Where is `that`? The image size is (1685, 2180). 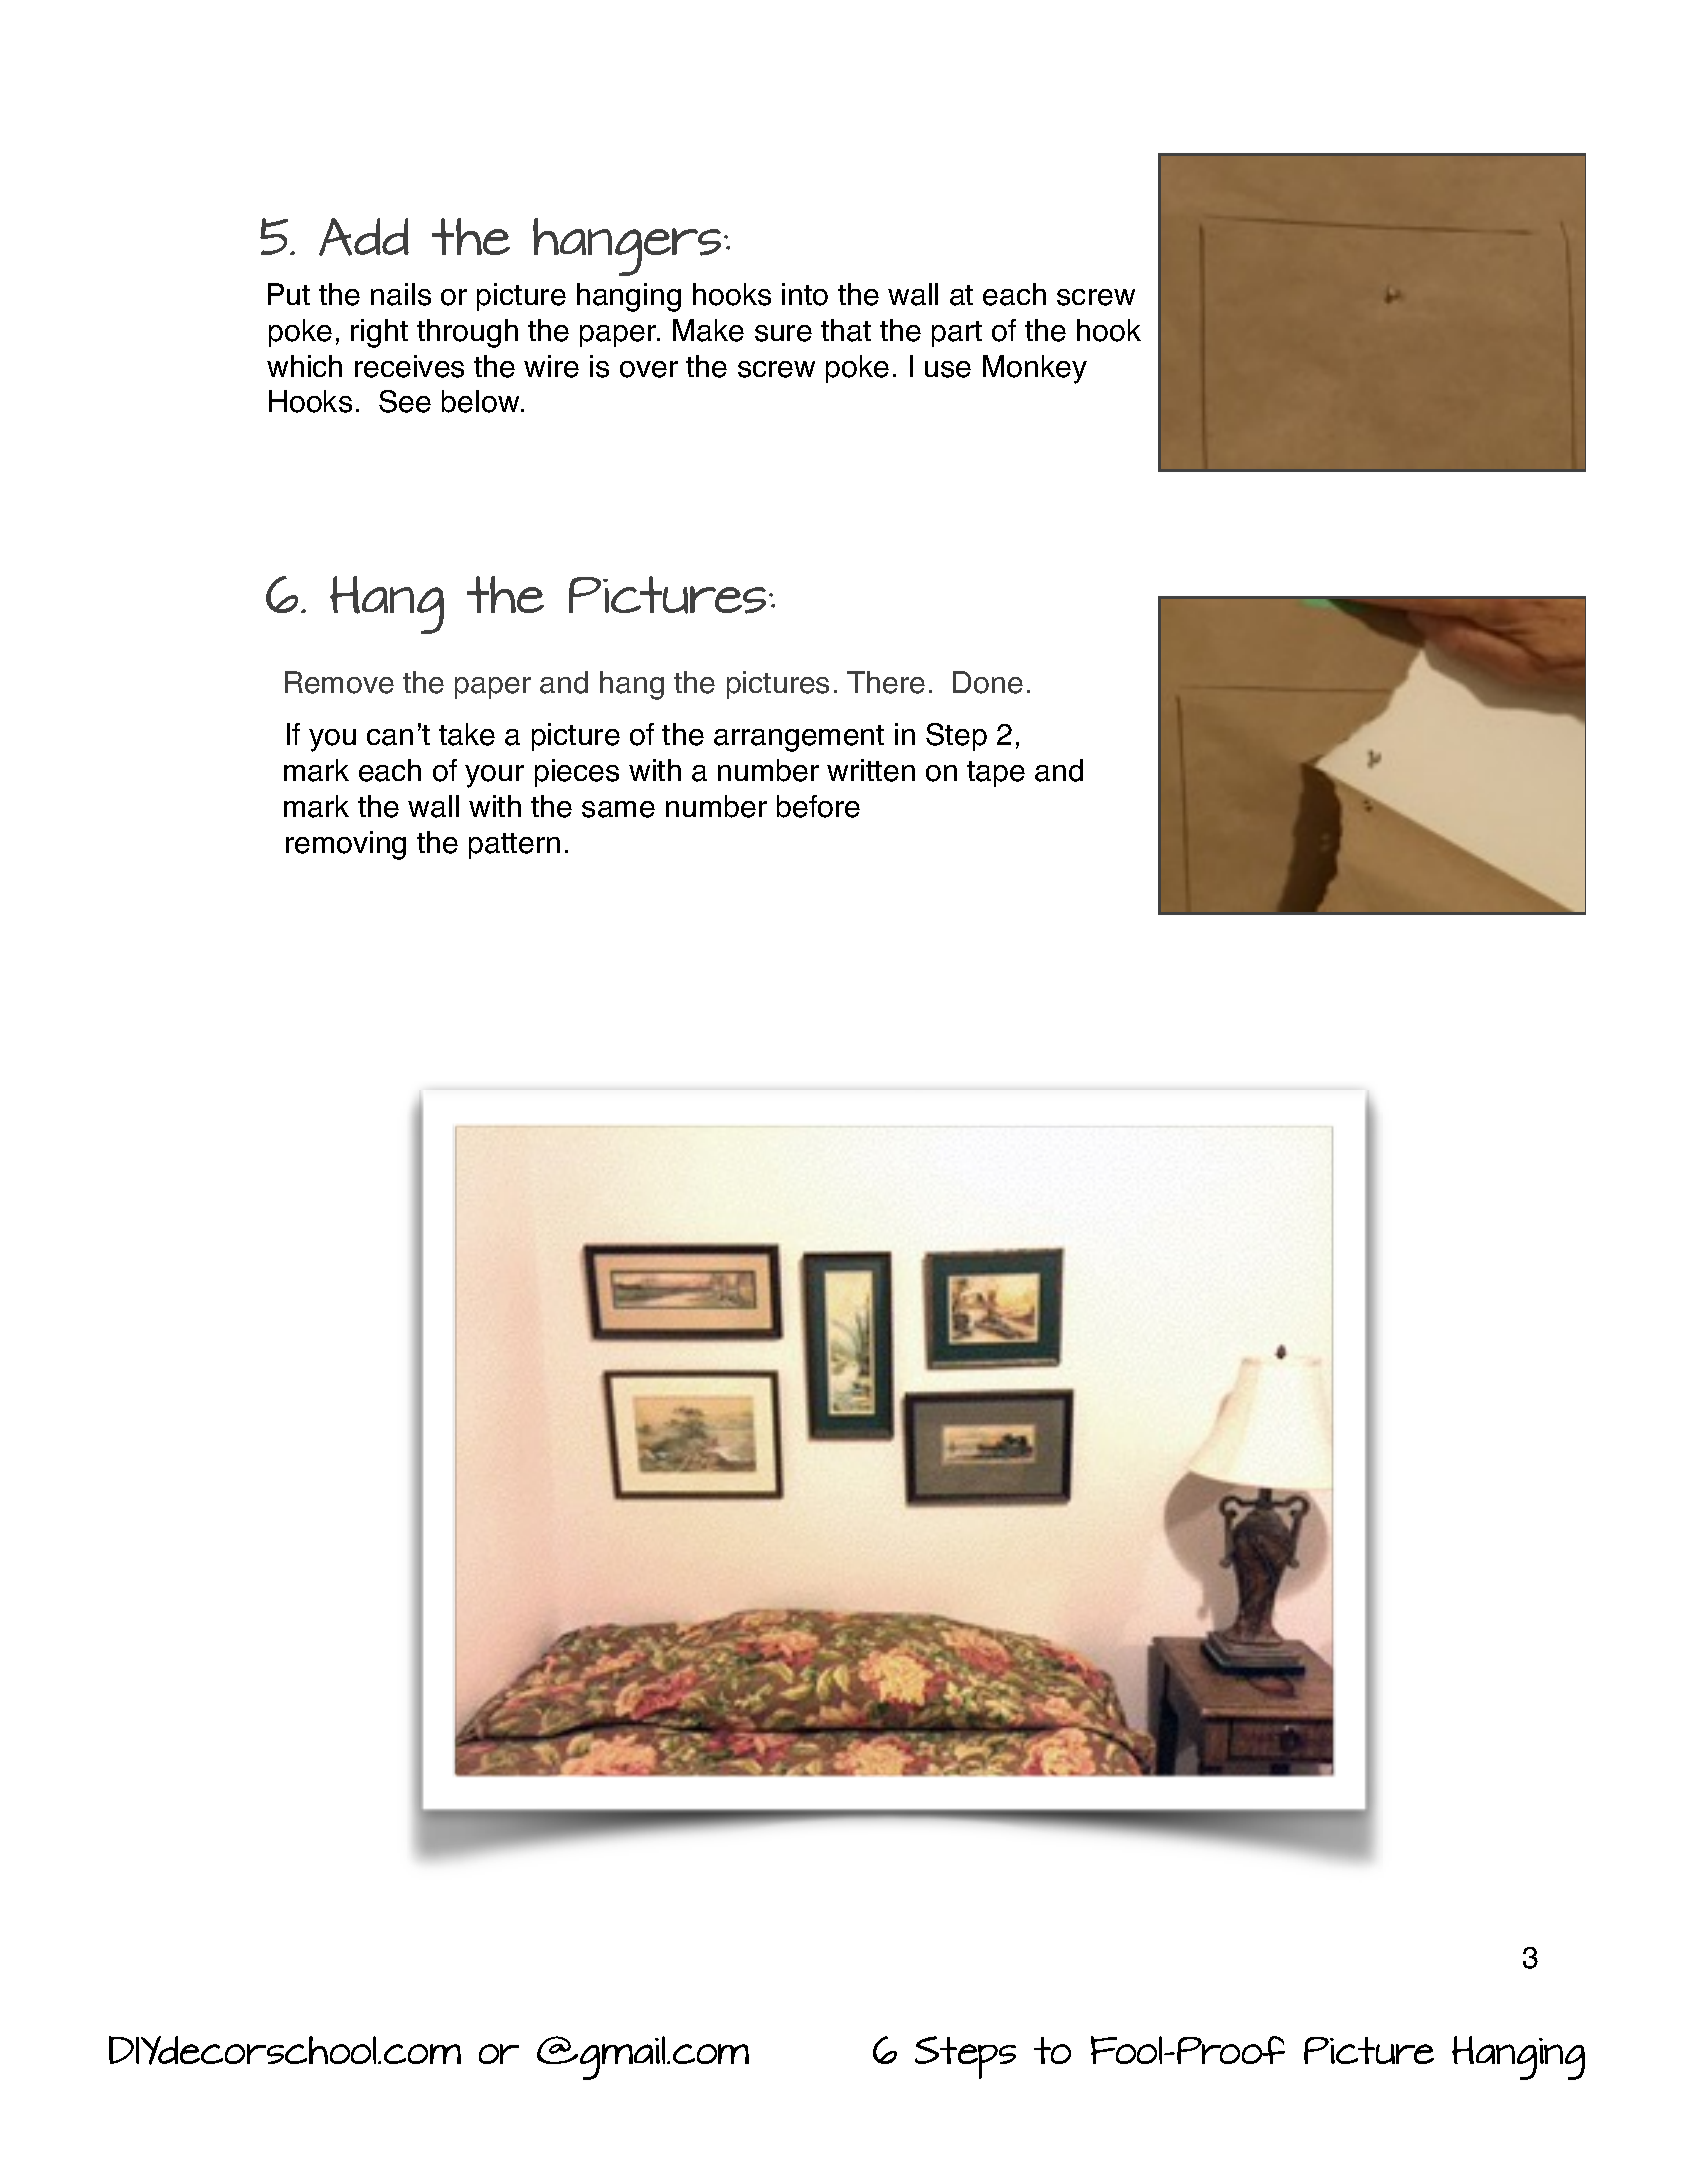 that is located at coordinates (846, 330).
